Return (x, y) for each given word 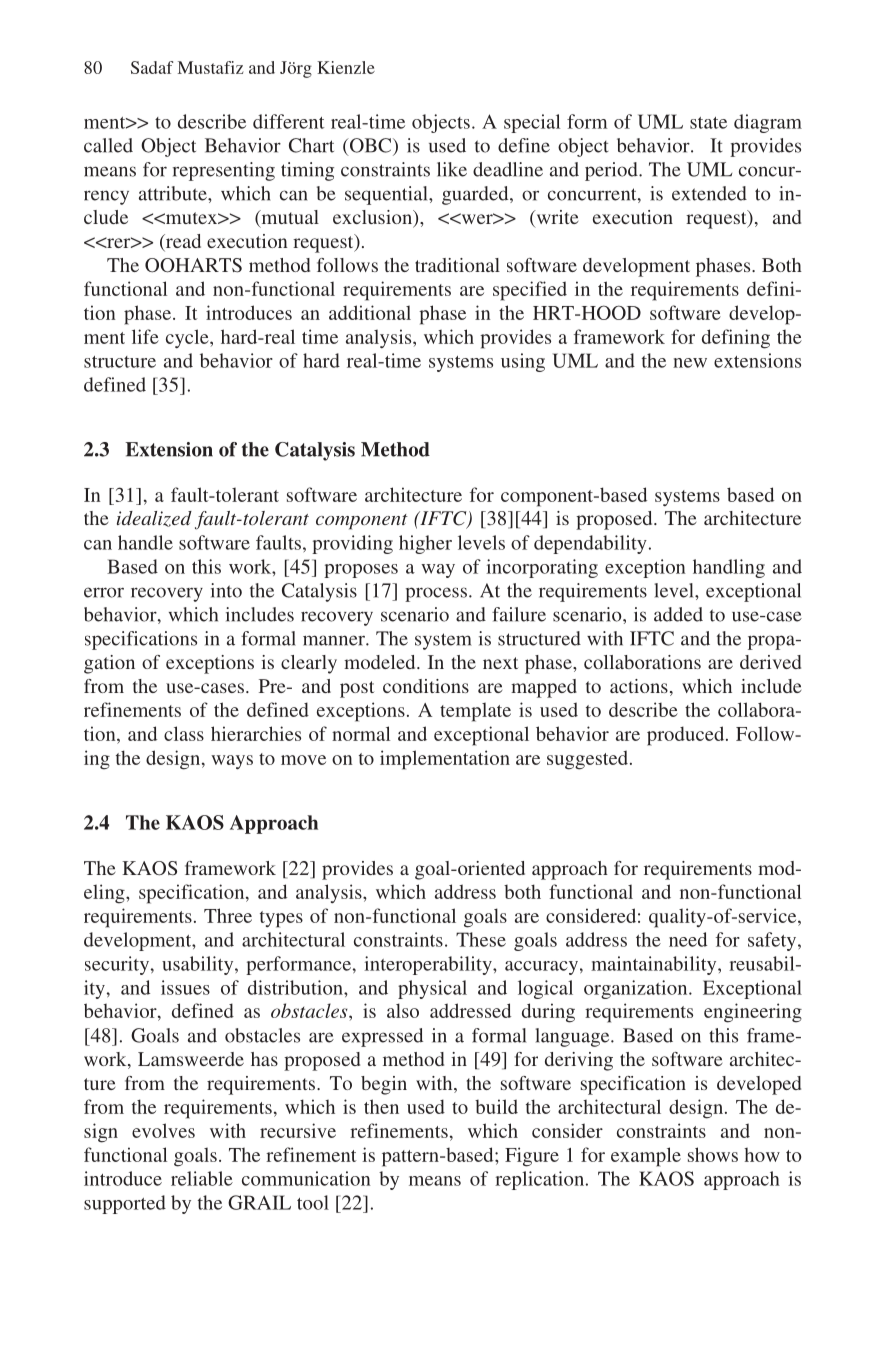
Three (228, 915)
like (452, 169)
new (690, 363)
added (678, 614)
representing (224, 171)
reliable (202, 1178)
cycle (188, 338)
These (481, 939)
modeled (381, 662)
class (184, 733)
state (708, 123)
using (523, 362)
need (688, 939)
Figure (532, 1157)
